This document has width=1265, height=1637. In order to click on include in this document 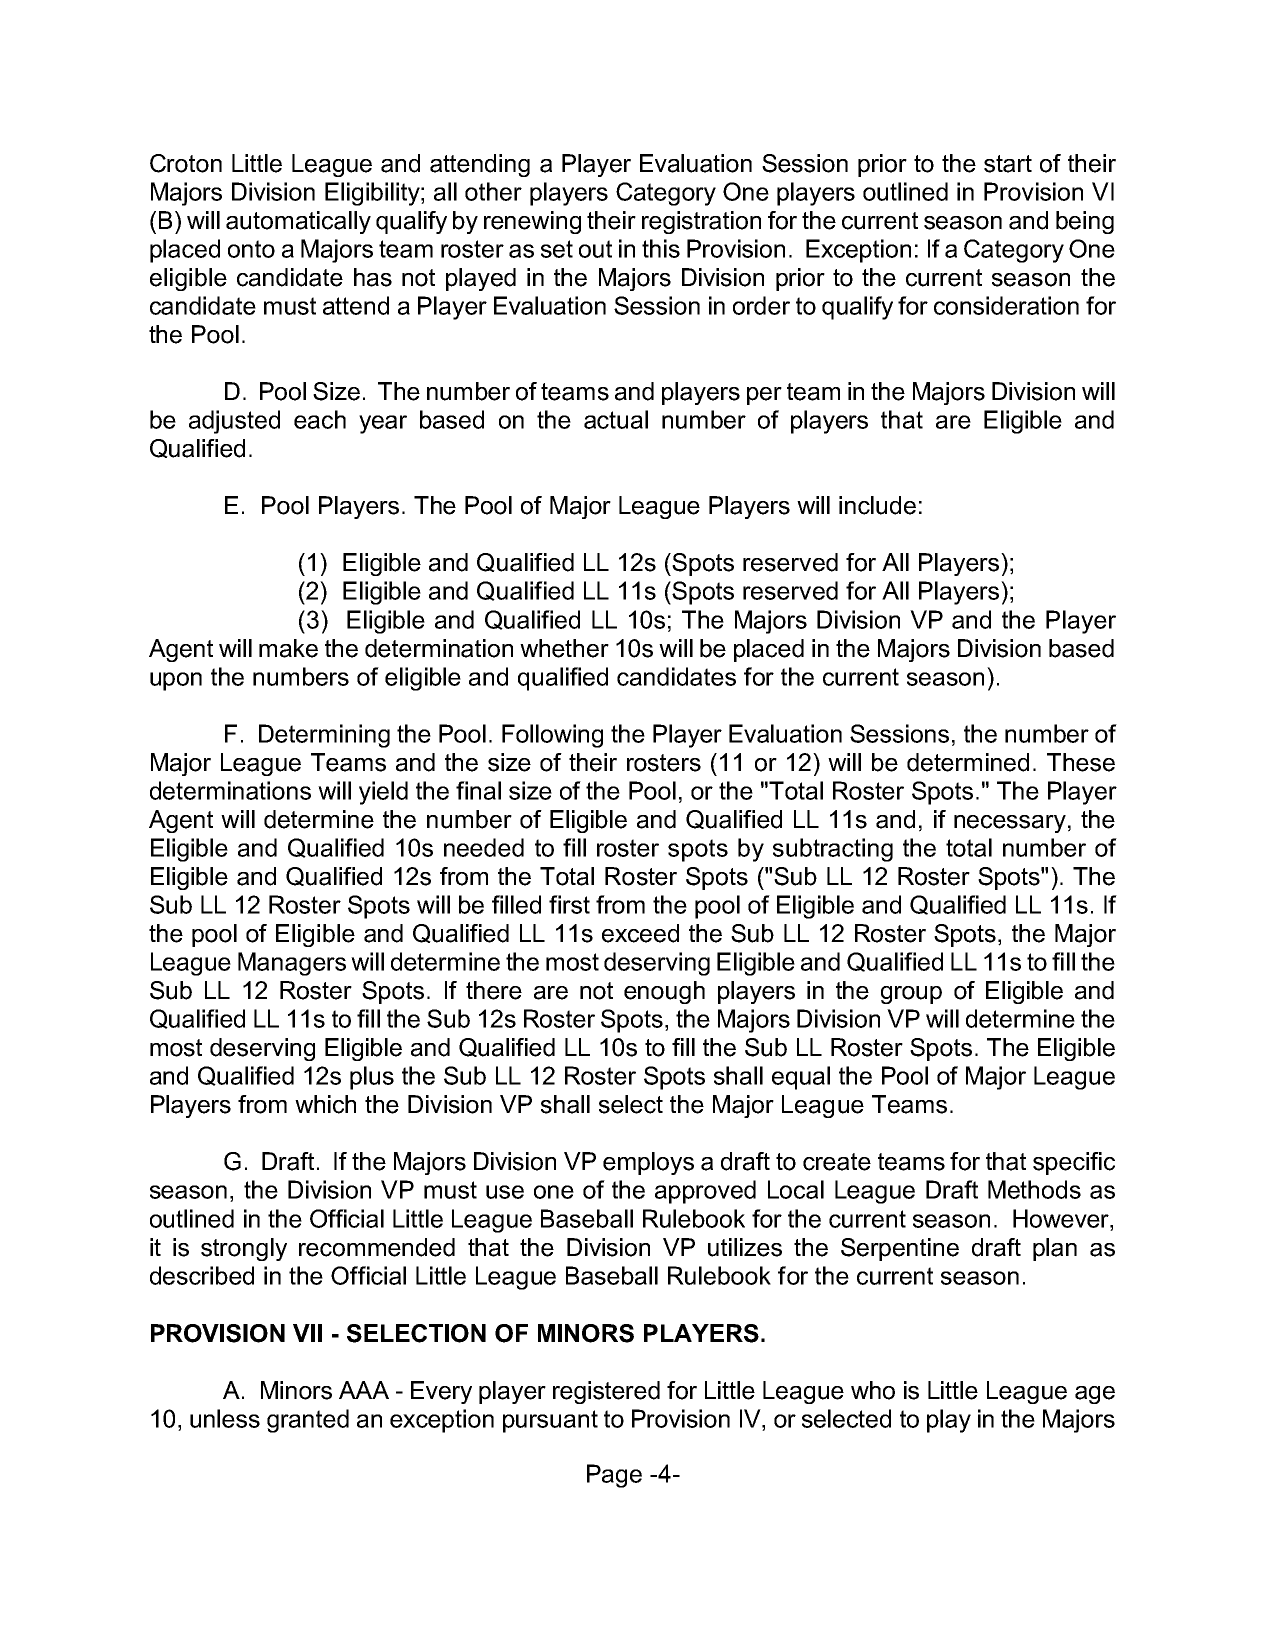, I will do `click(877, 505)`.
